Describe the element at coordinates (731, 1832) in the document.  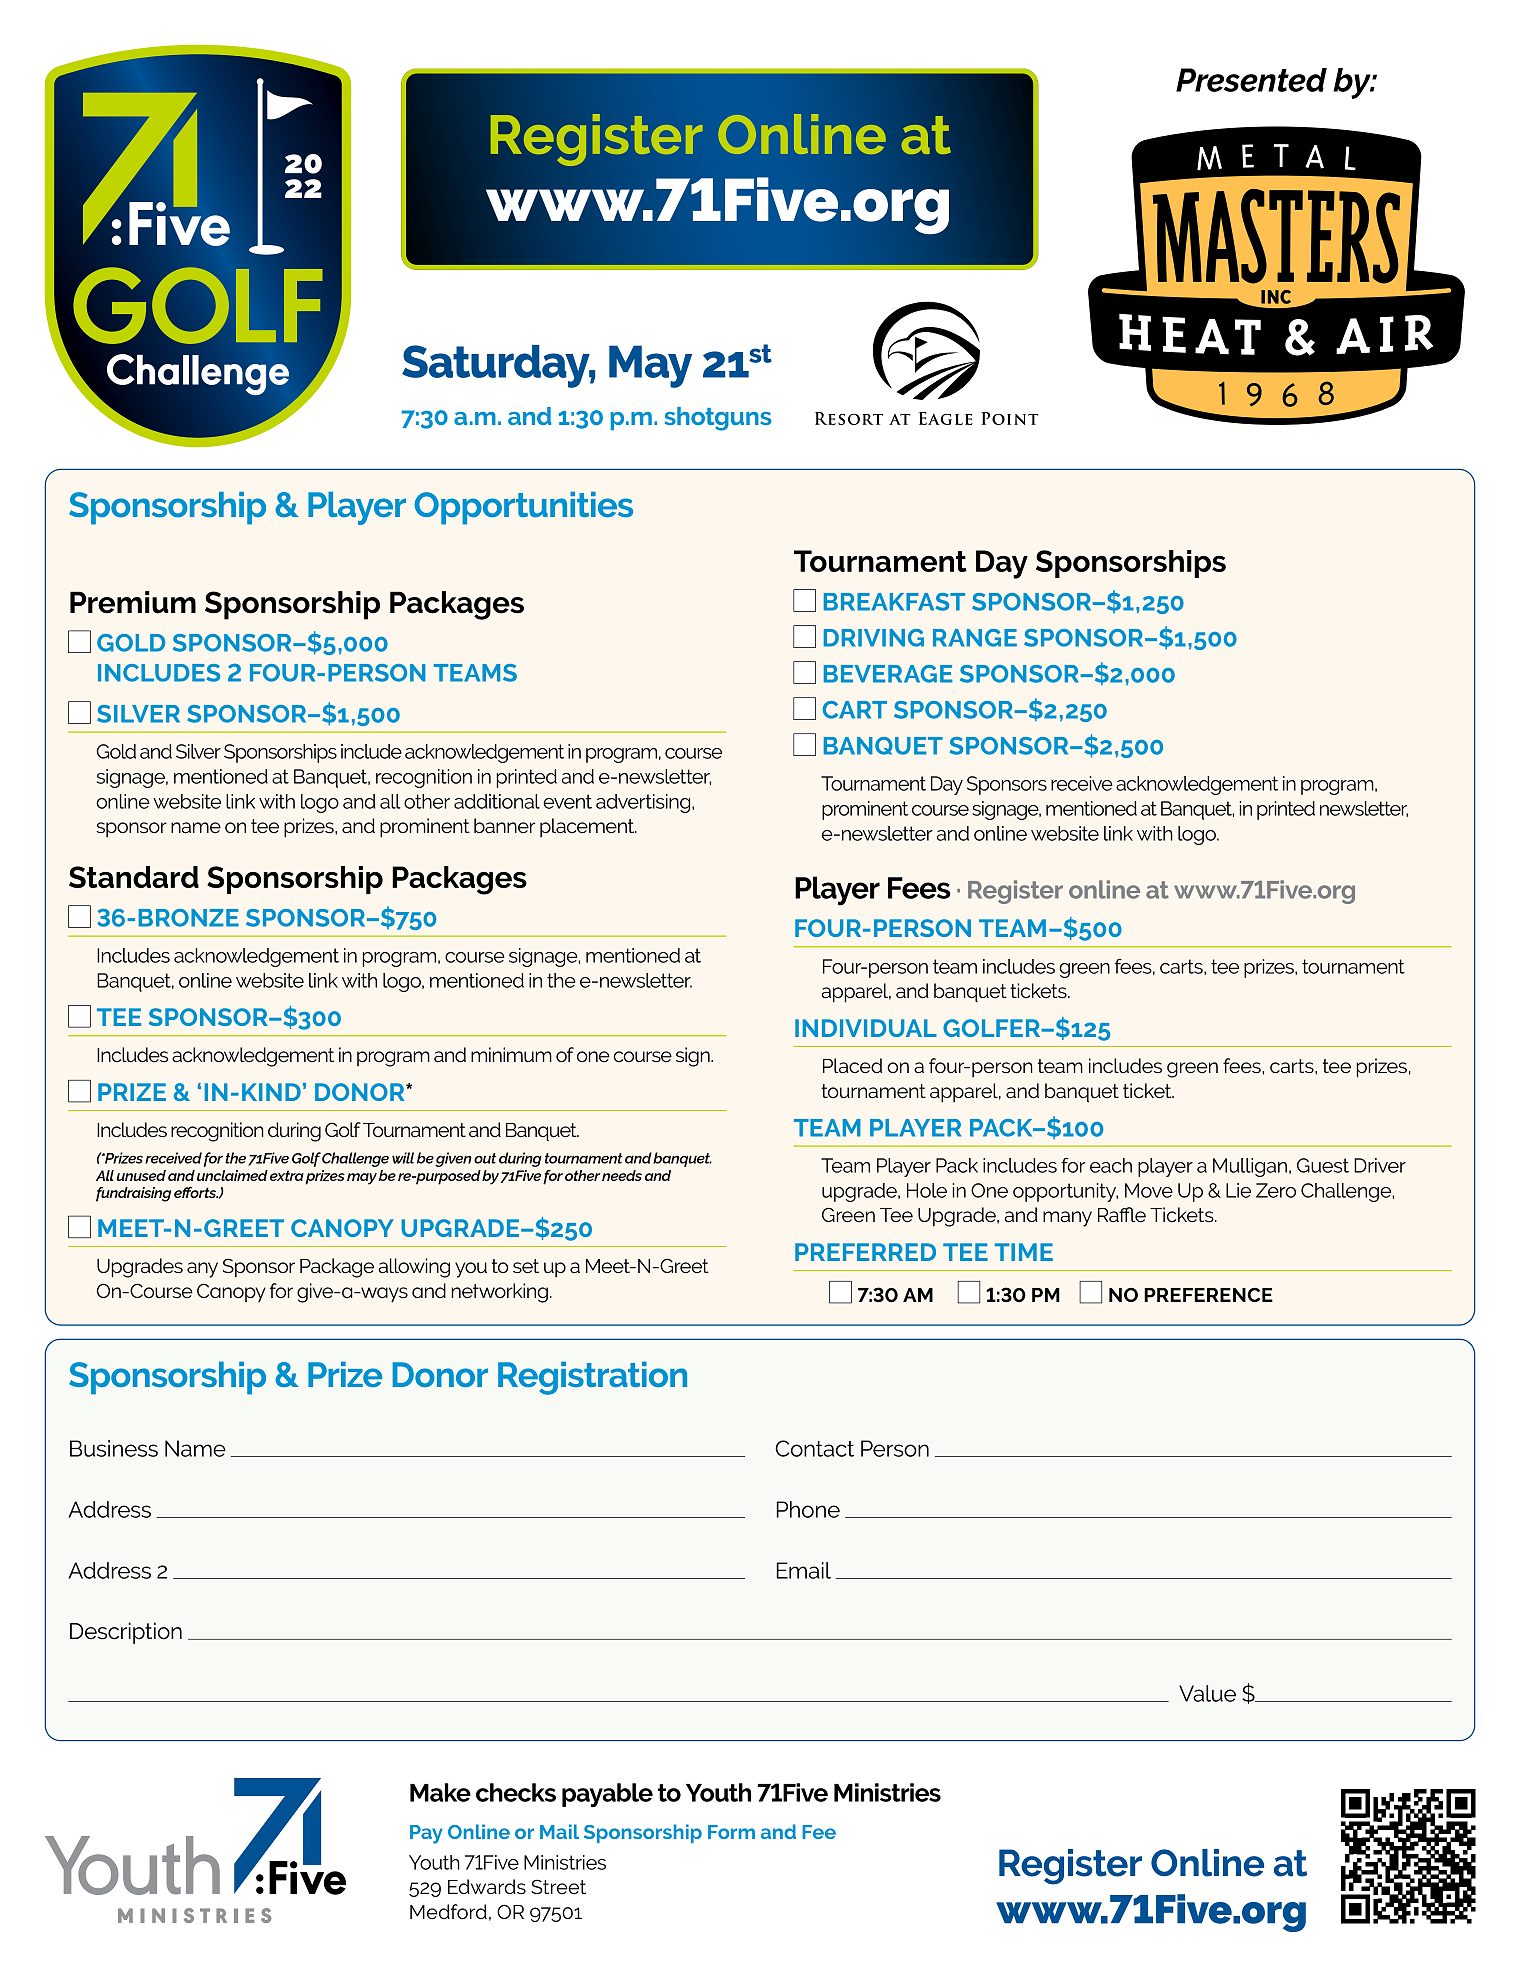
I see `Form` at that location.
